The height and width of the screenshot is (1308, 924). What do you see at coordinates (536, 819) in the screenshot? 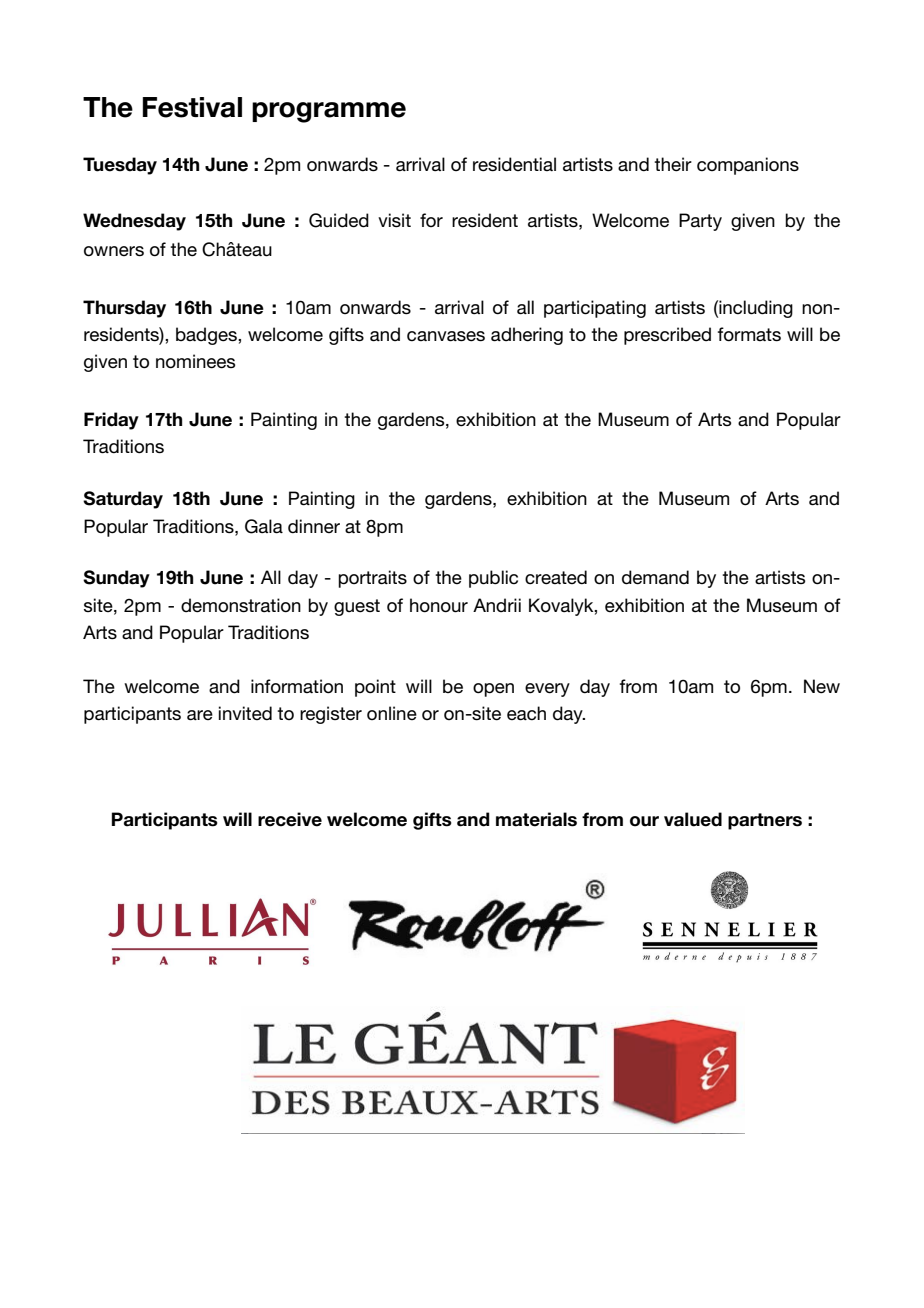
I see `materials` at bounding box center [536, 819].
